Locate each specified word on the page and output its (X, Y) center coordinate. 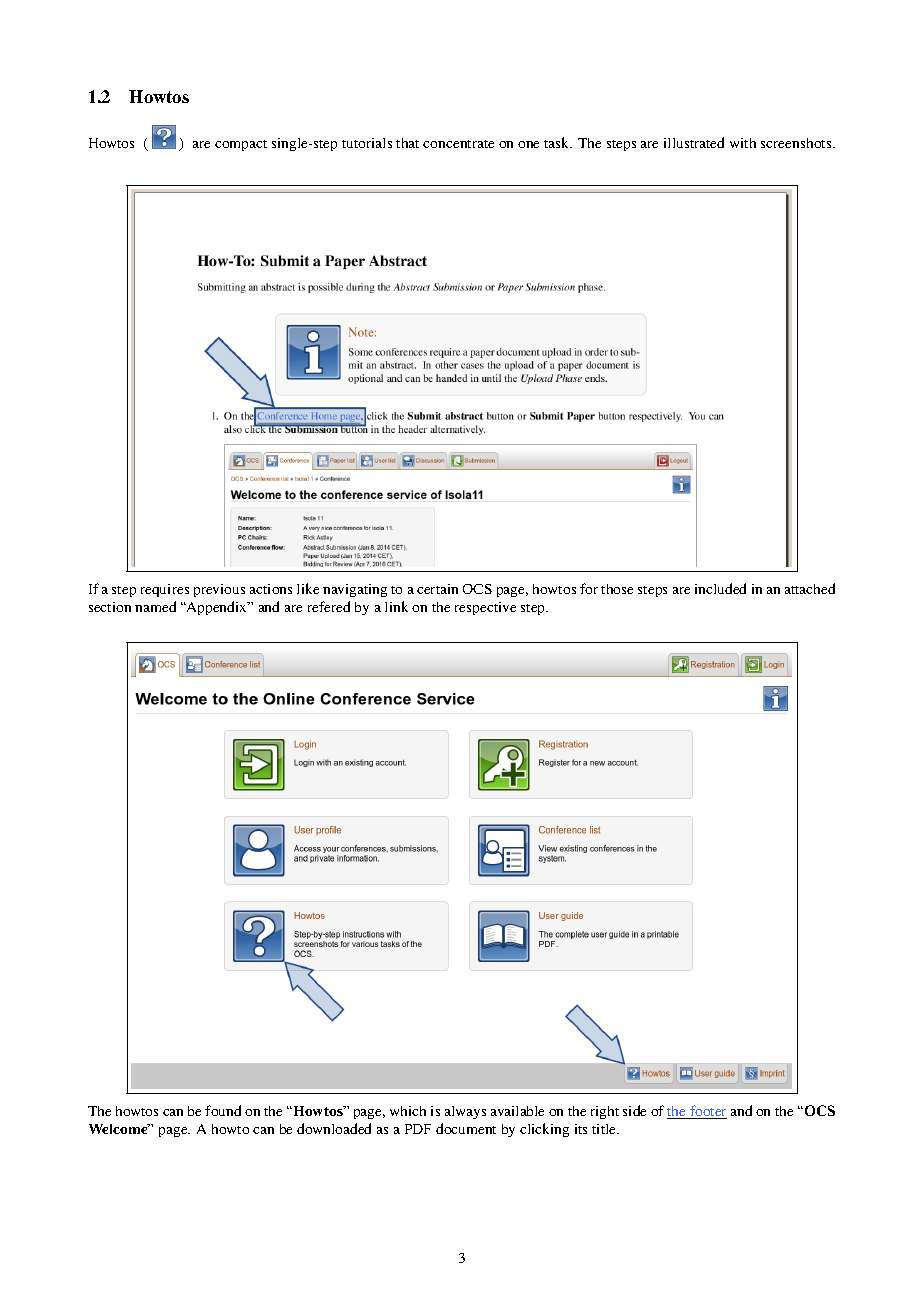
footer (707, 1112)
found (223, 1110)
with (743, 143)
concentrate (458, 144)
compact (241, 145)
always (465, 1112)
